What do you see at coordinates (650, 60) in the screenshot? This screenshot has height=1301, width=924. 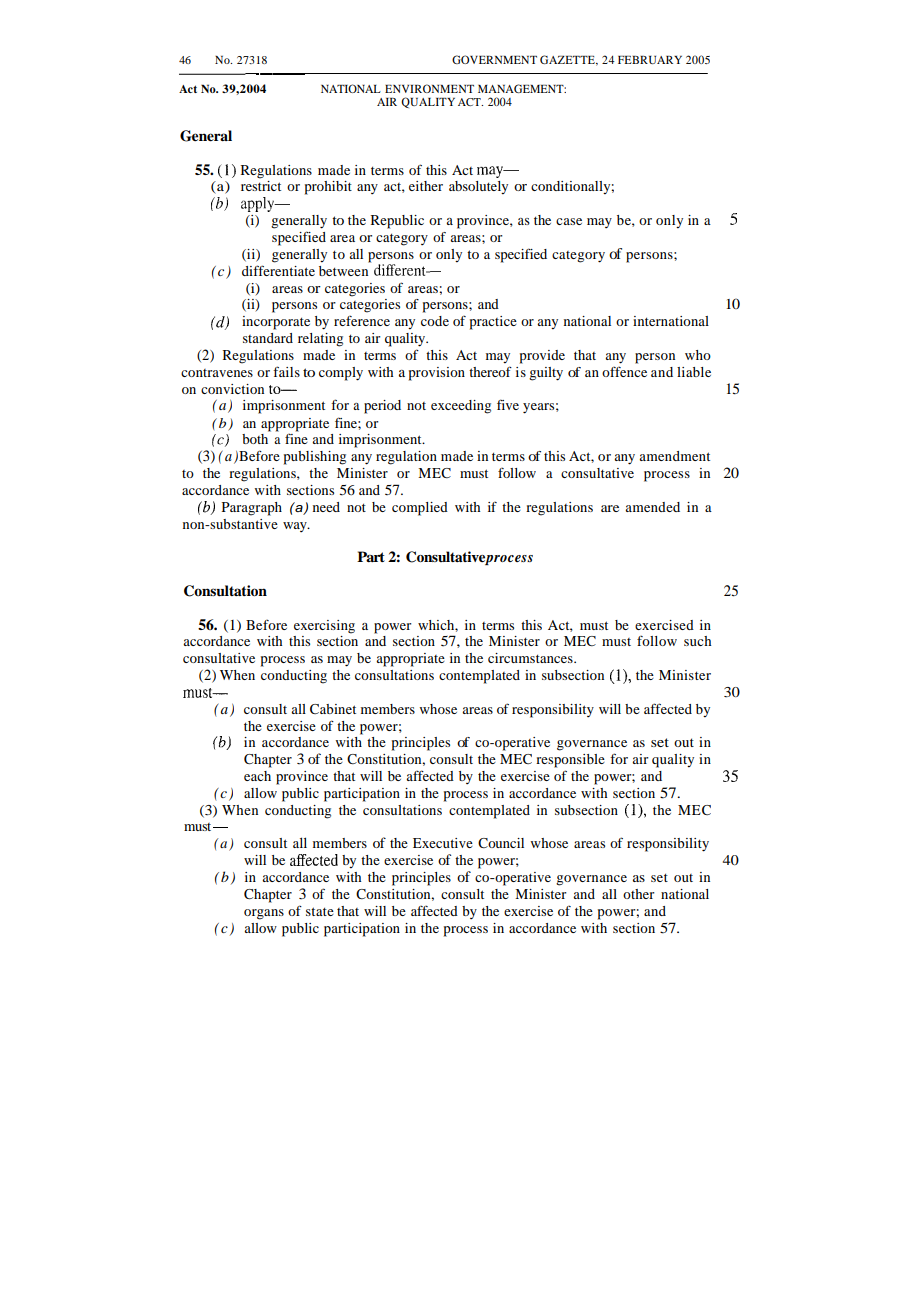 I see `FEBRUARY` at bounding box center [650, 60].
